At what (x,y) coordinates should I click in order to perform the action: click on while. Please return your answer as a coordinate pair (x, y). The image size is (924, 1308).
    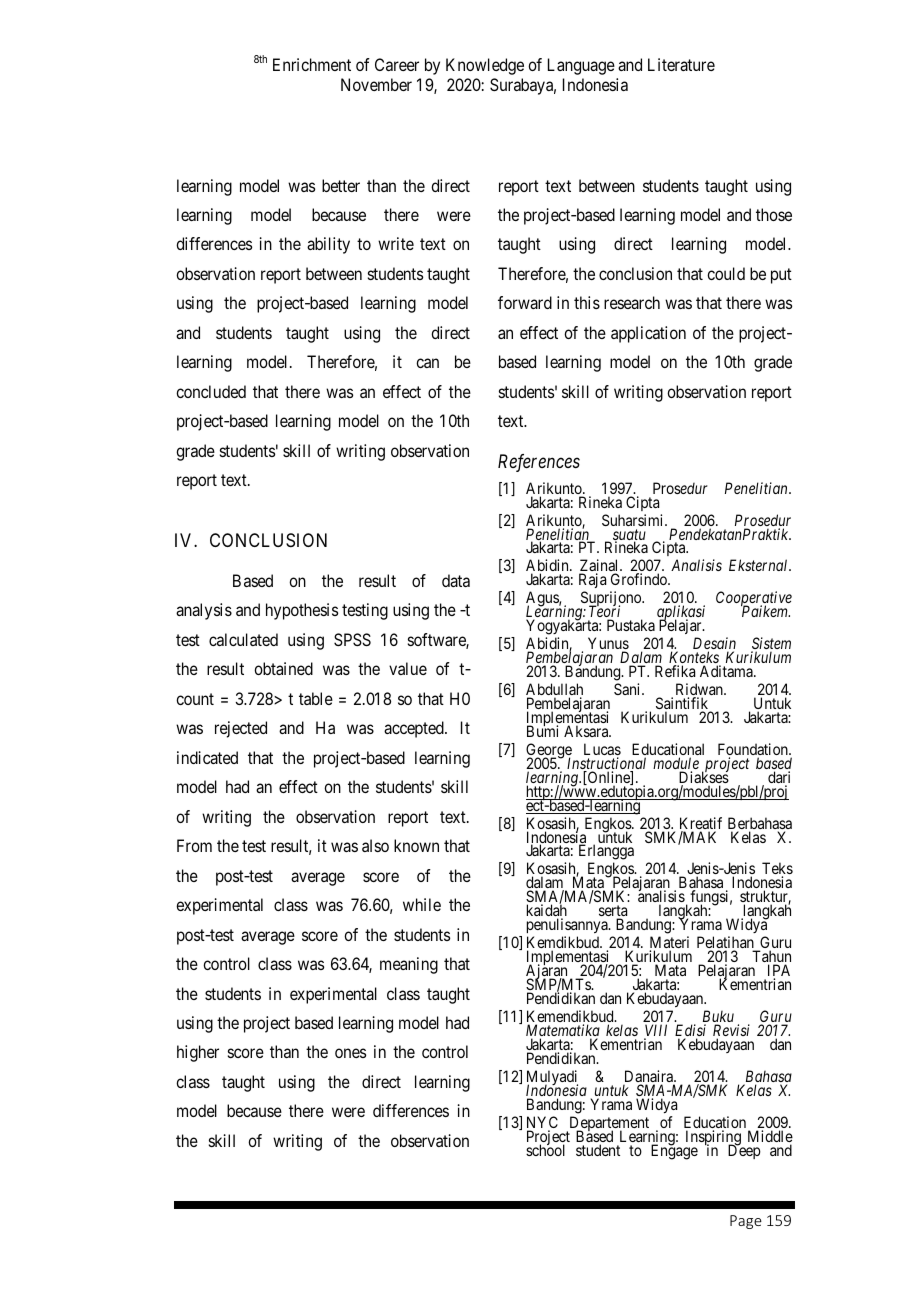
    Looking at the image, I should click on (422, 904).
